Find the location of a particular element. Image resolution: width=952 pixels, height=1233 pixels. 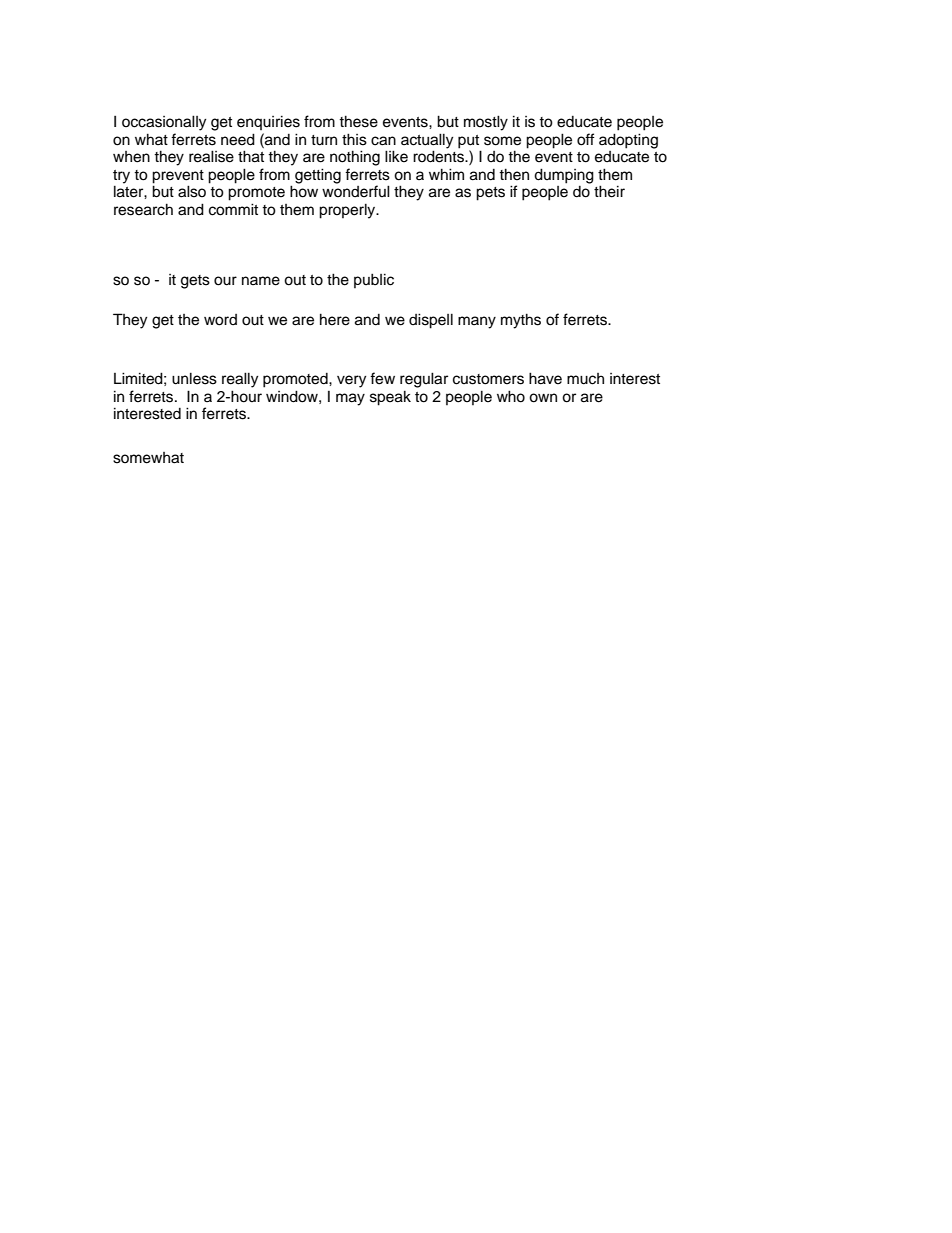

research is located at coordinates (143, 209).
